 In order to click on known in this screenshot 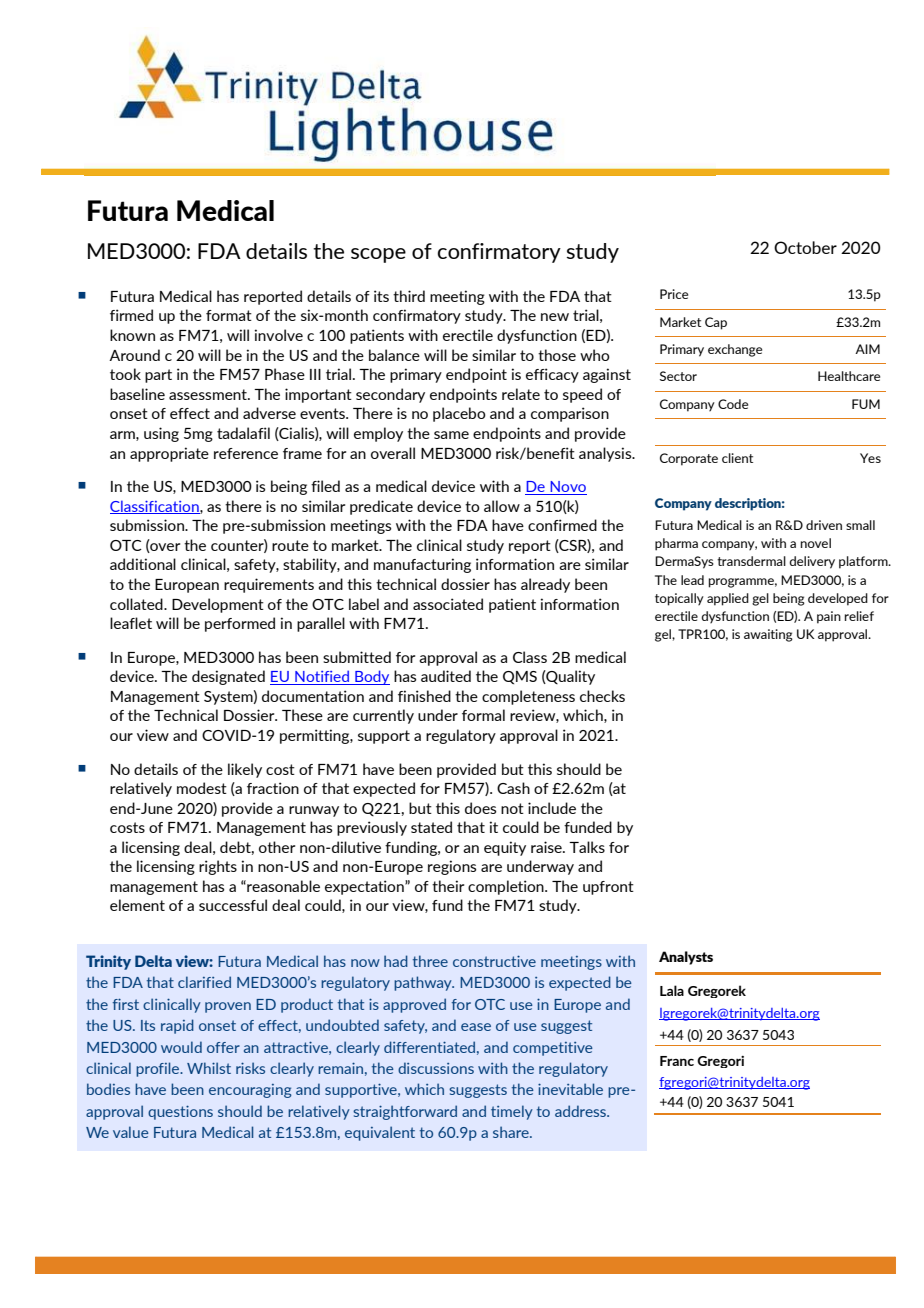, I will do `click(132, 335)`.
